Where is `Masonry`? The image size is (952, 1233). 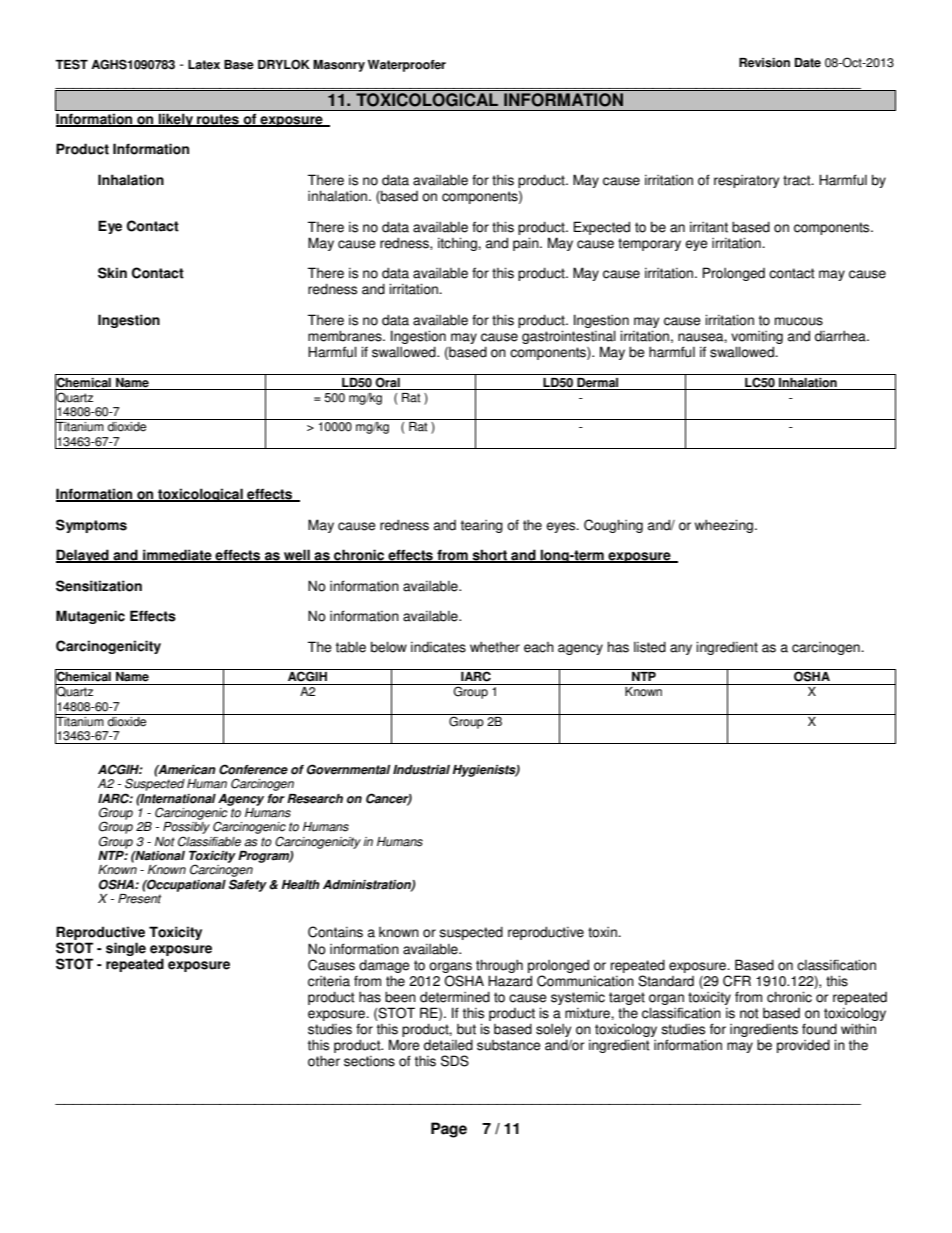 Masonry is located at coordinates (339, 66).
